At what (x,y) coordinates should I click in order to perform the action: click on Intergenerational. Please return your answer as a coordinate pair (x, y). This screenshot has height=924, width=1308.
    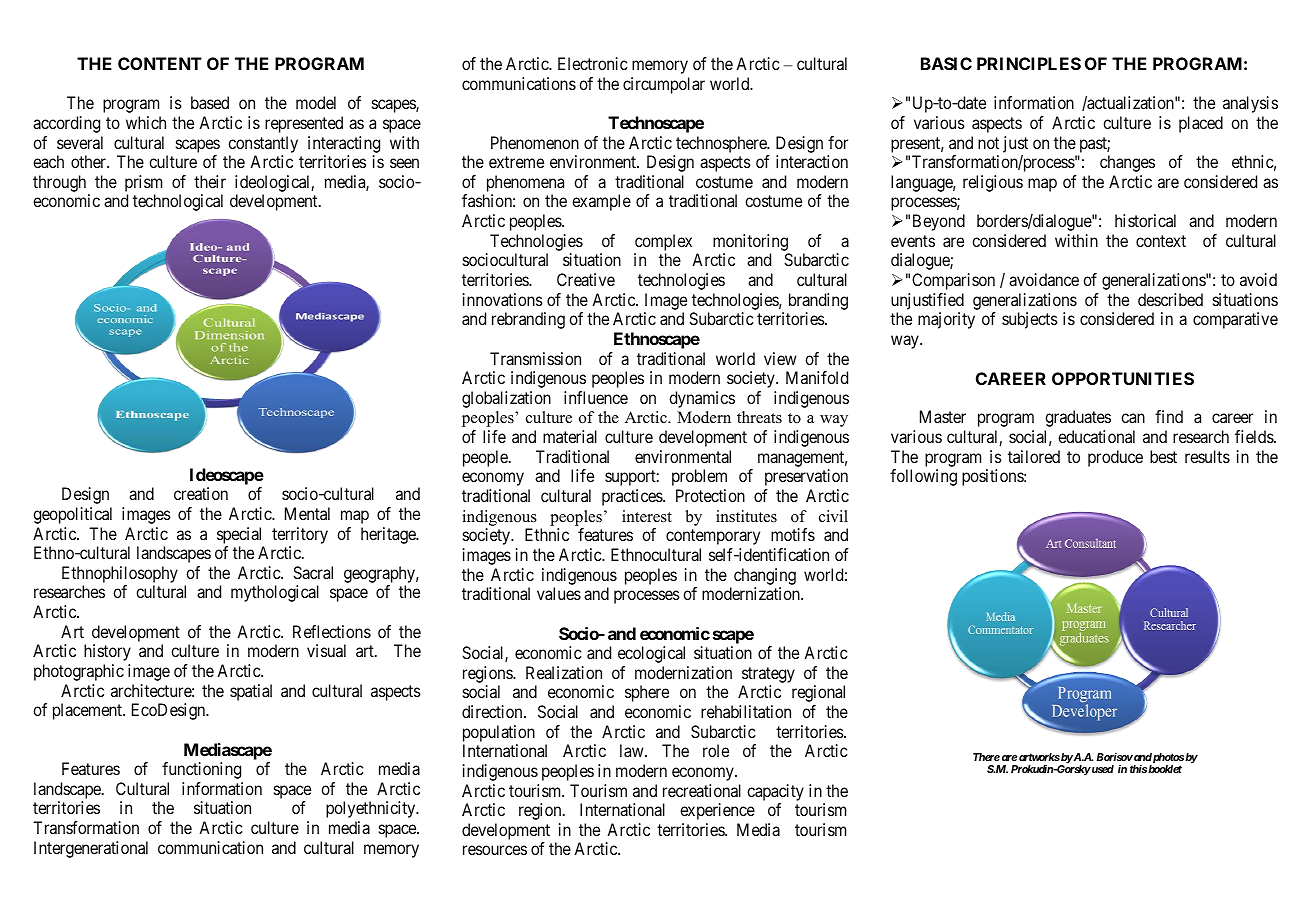
    Looking at the image, I should click on (91, 849).
